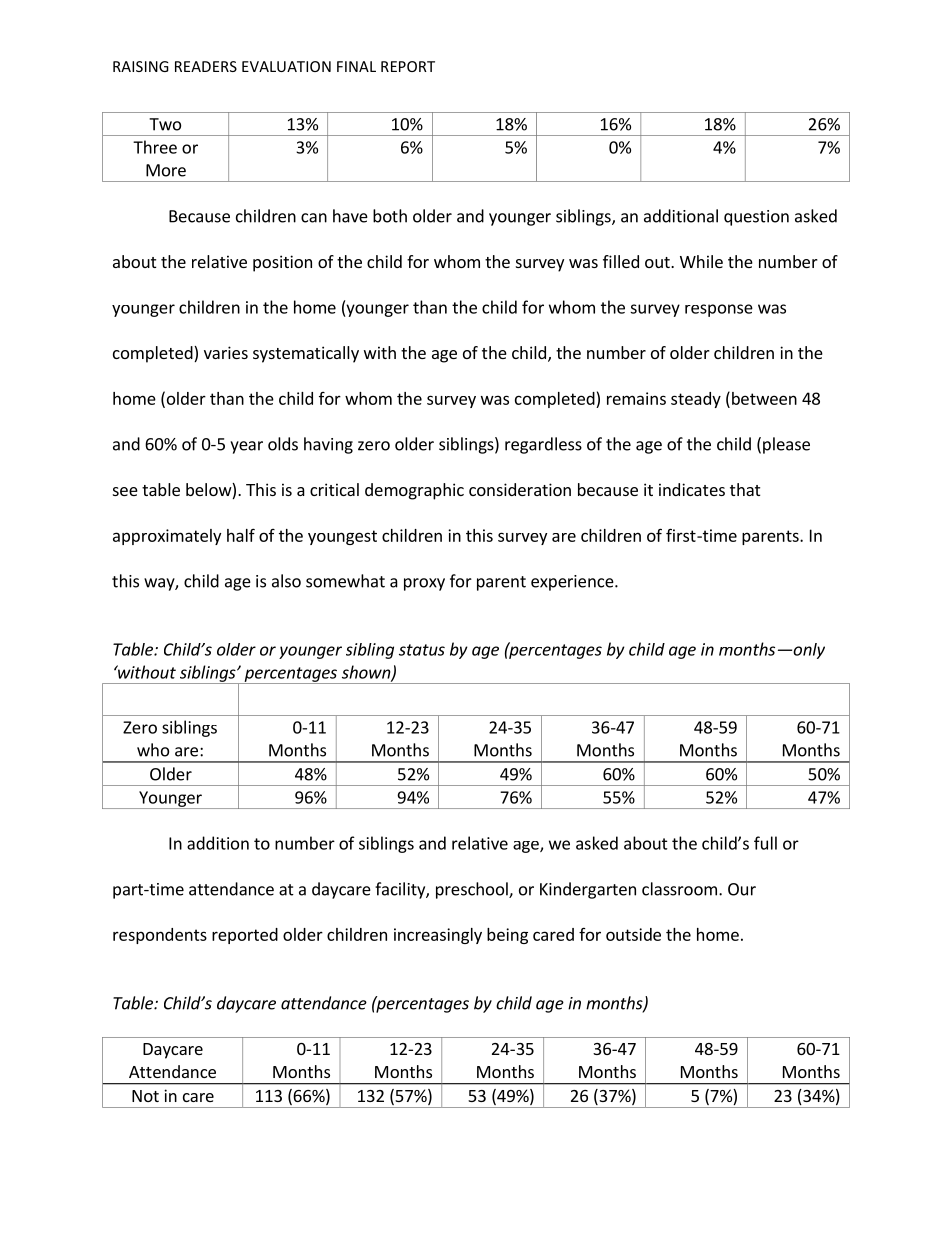  What do you see at coordinates (206, 66) in the document?
I see `READERS` at bounding box center [206, 66].
